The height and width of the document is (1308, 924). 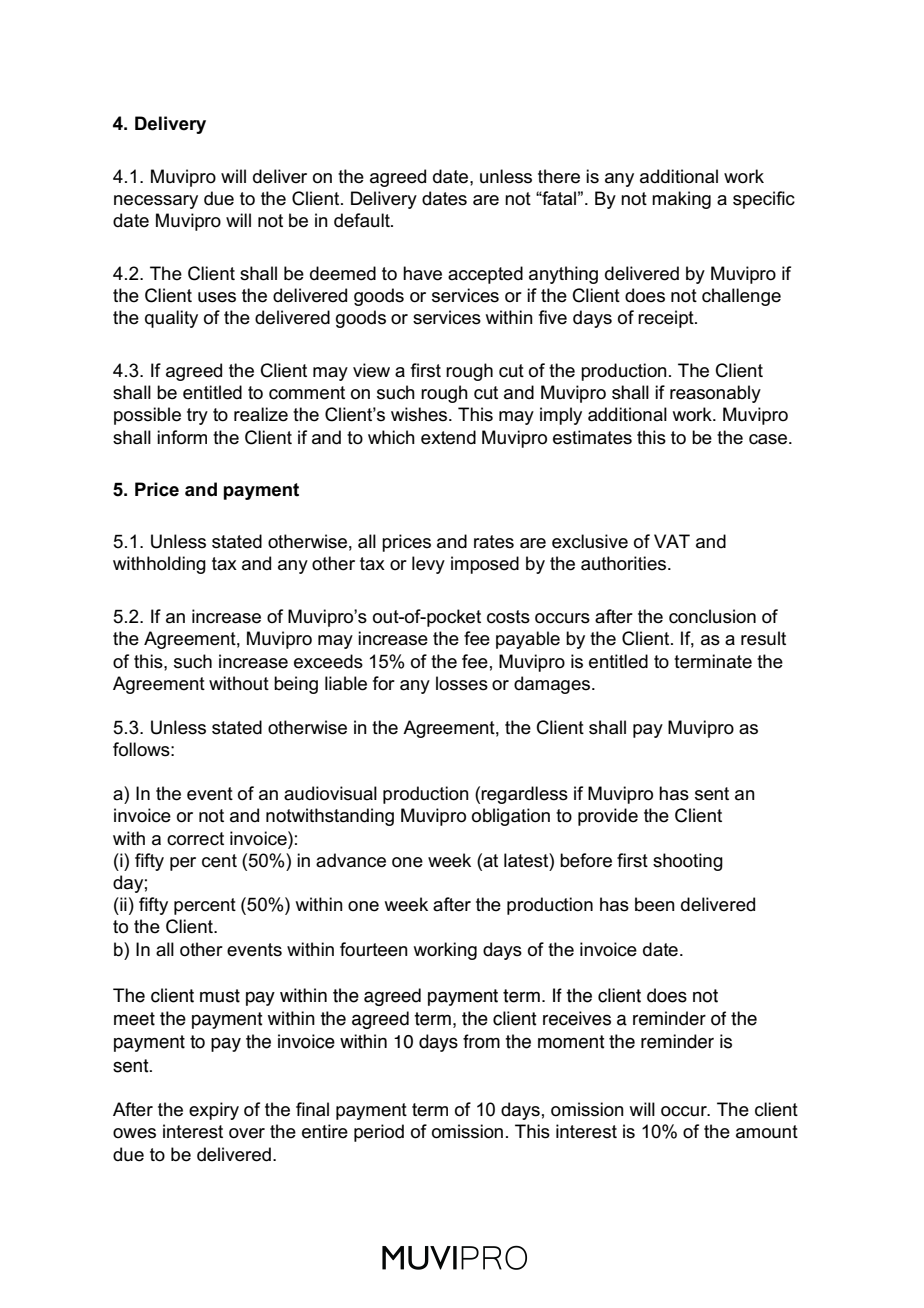 I want to click on losses, so click(x=462, y=683).
